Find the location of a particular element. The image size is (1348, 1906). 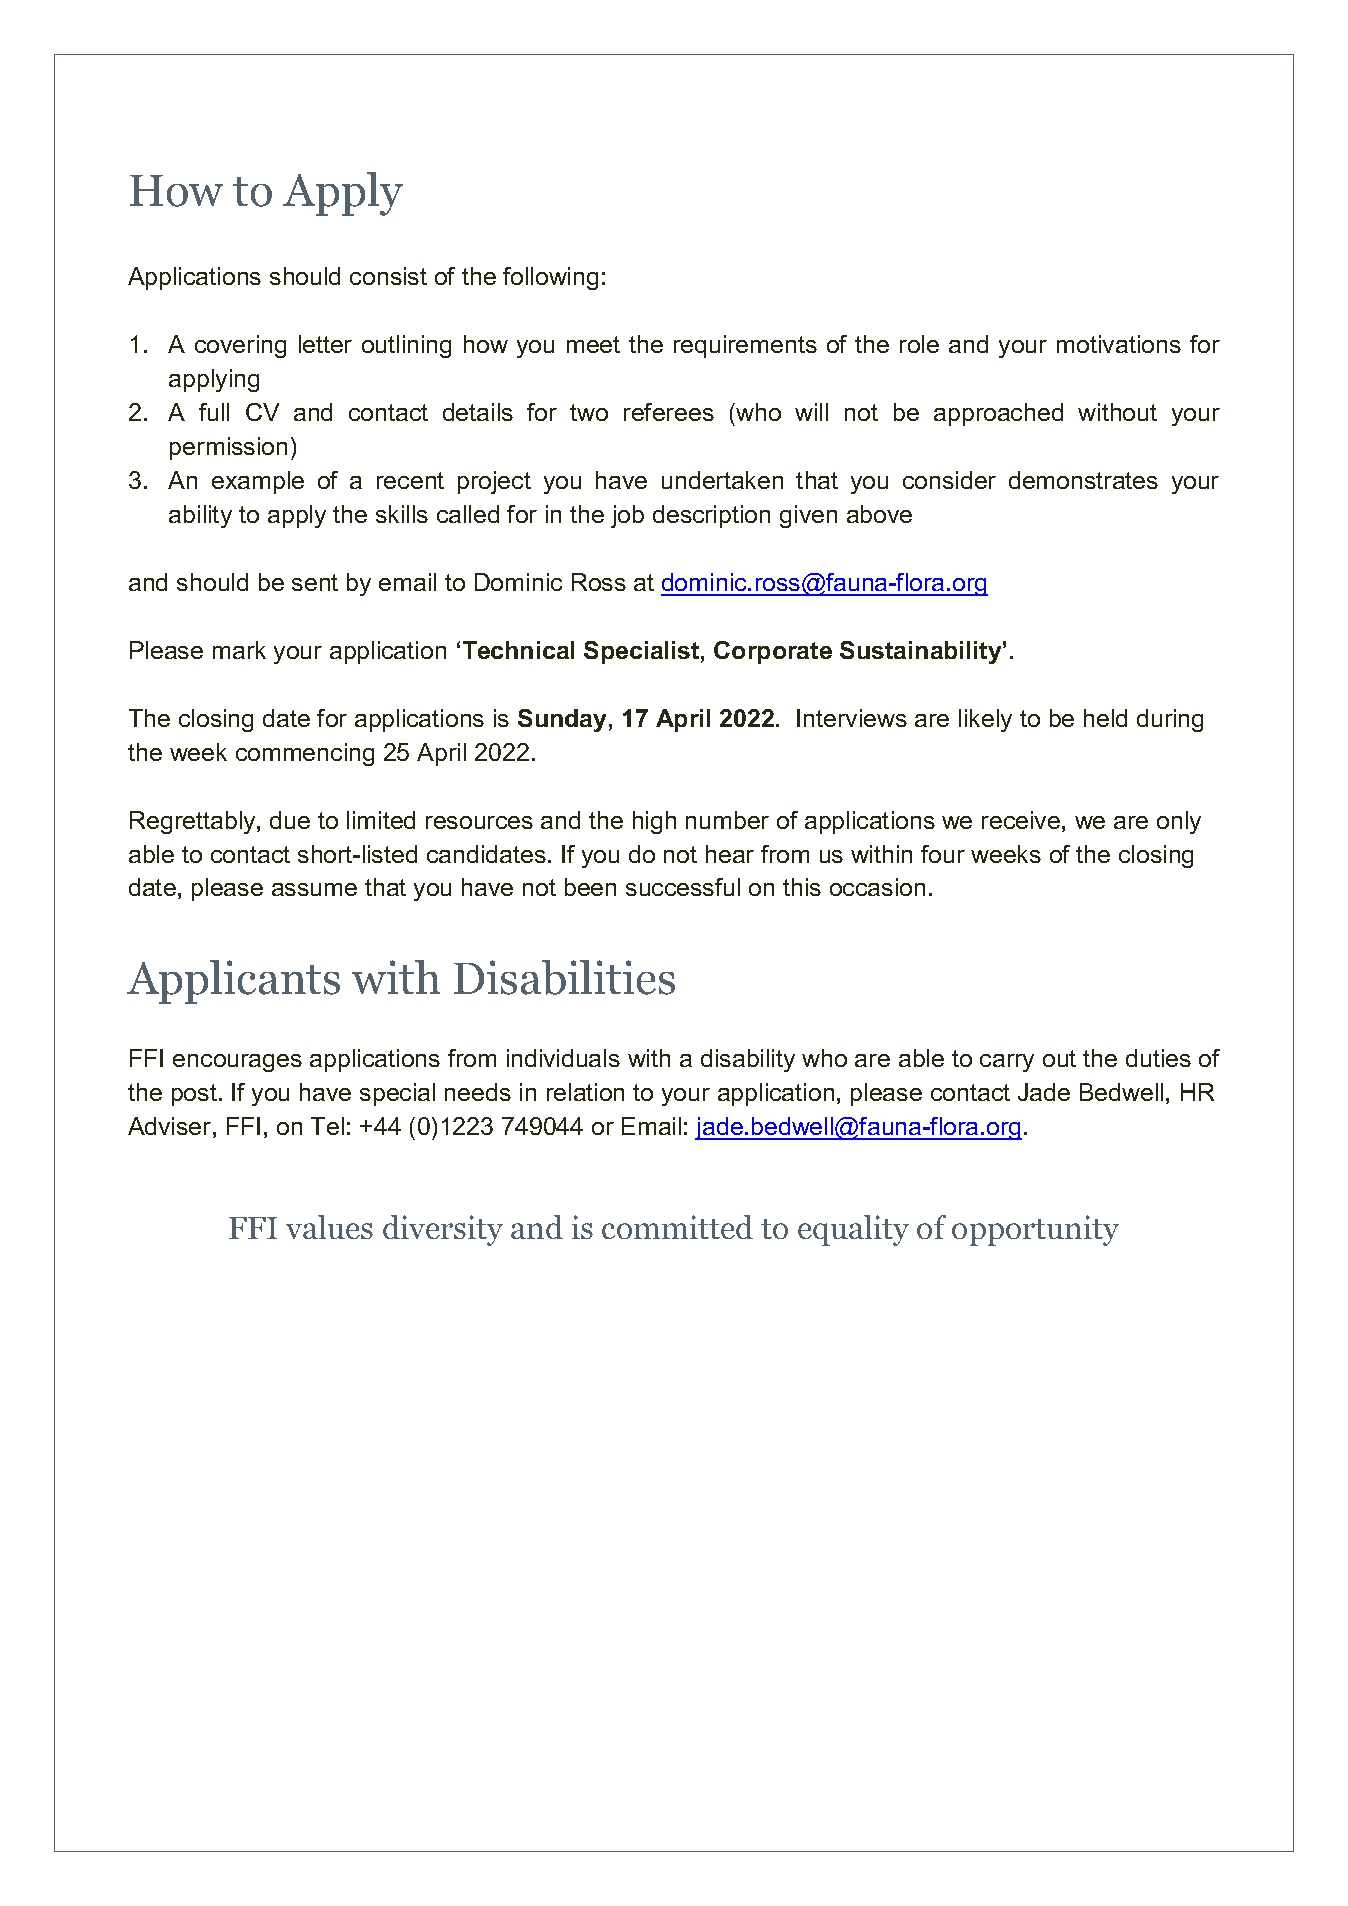

assume is located at coordinates (314, 889).
